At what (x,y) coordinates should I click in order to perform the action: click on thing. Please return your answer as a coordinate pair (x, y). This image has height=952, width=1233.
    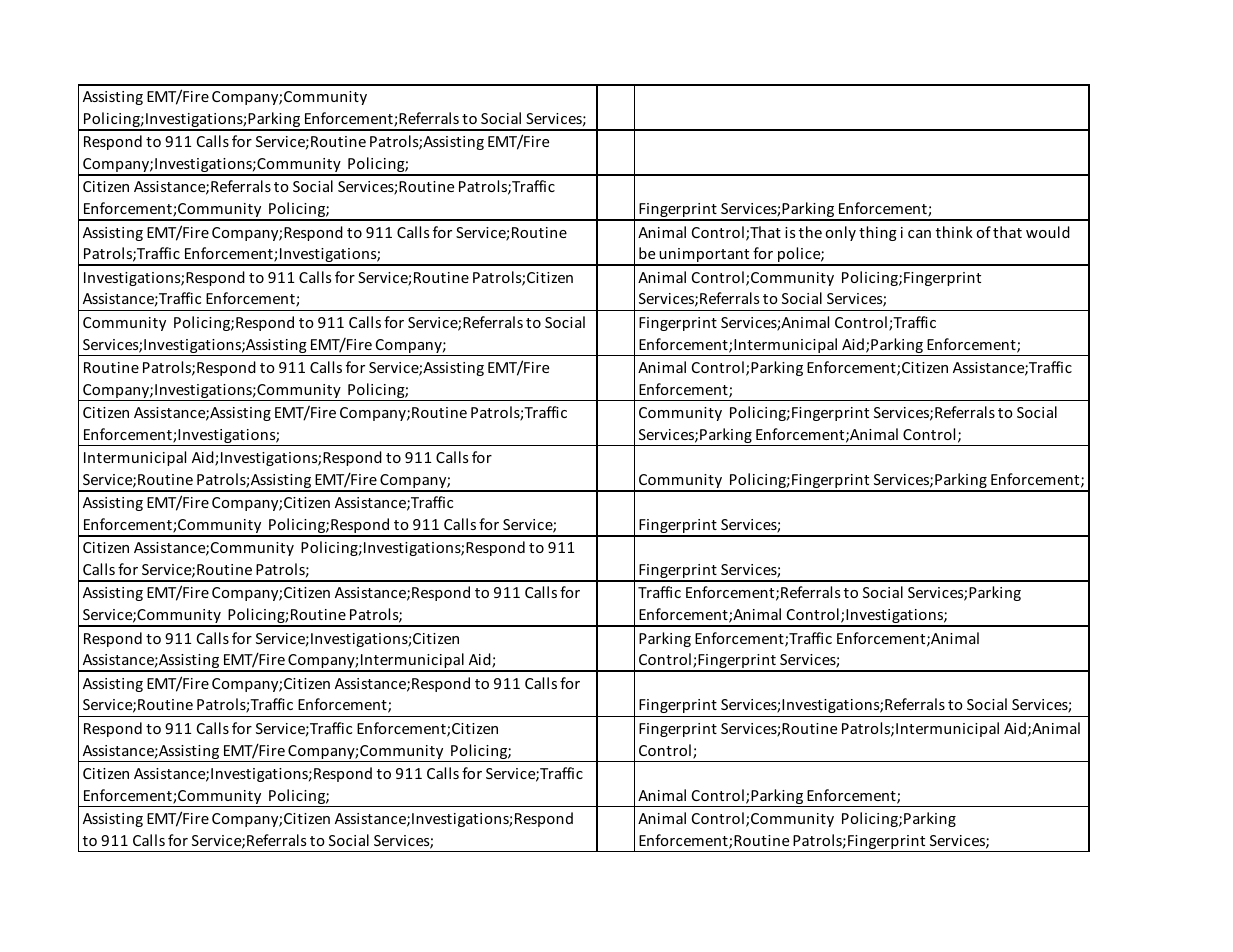
    Looking at the image, I should click on (878, 233).
